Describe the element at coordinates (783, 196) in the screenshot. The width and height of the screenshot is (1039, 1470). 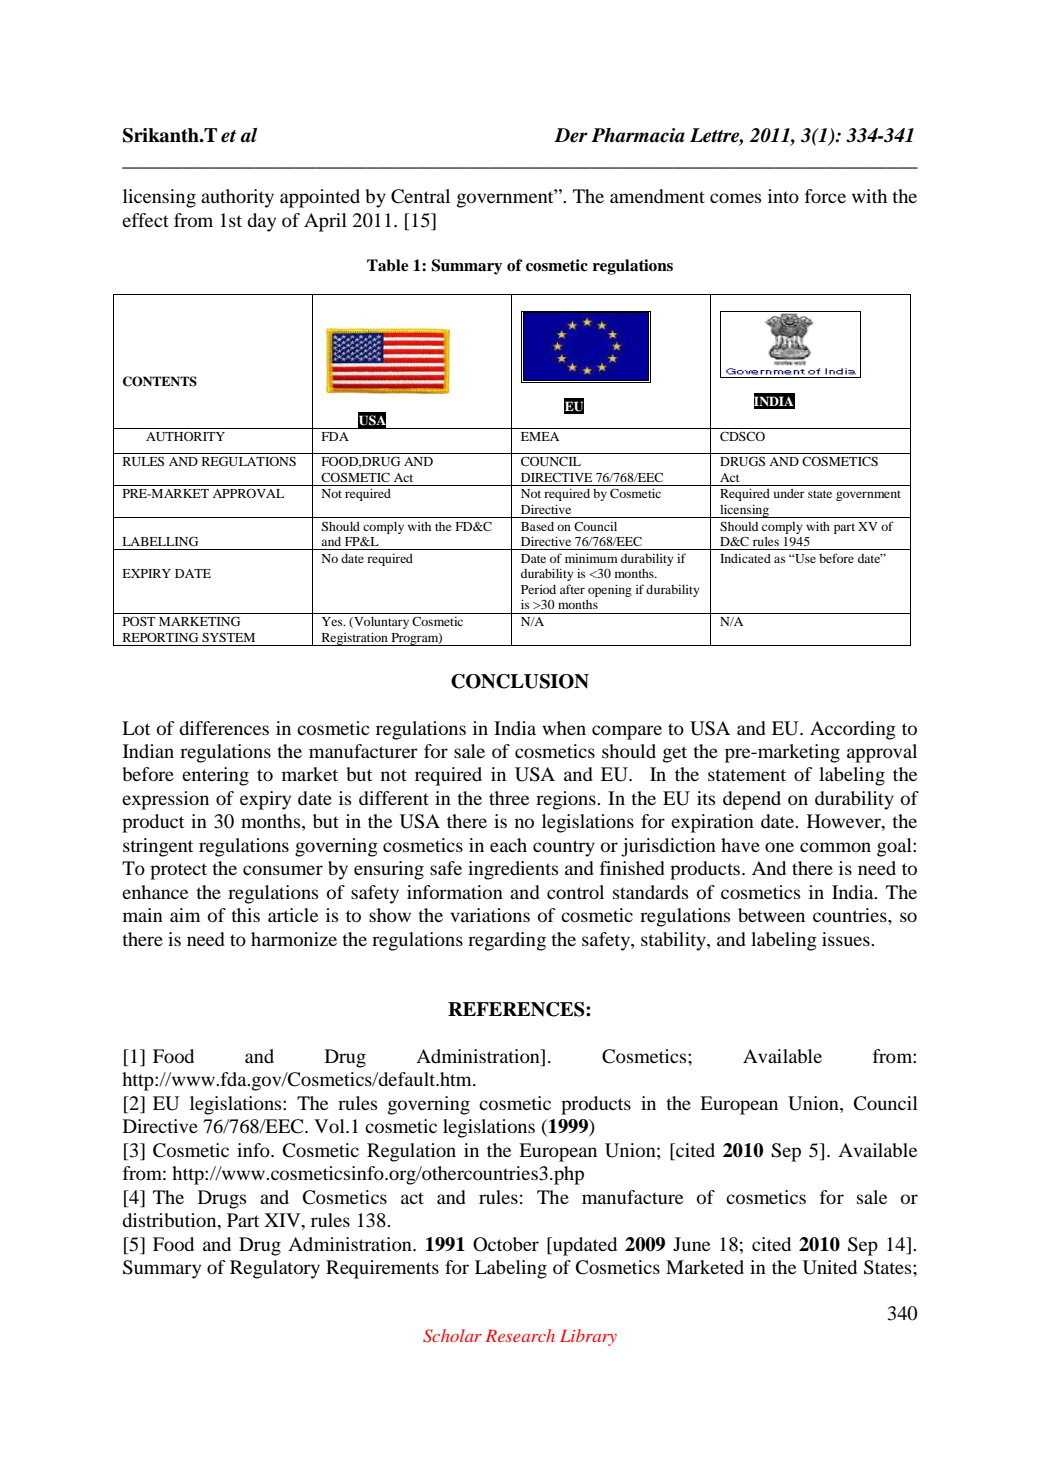
I see `into` at that location.
